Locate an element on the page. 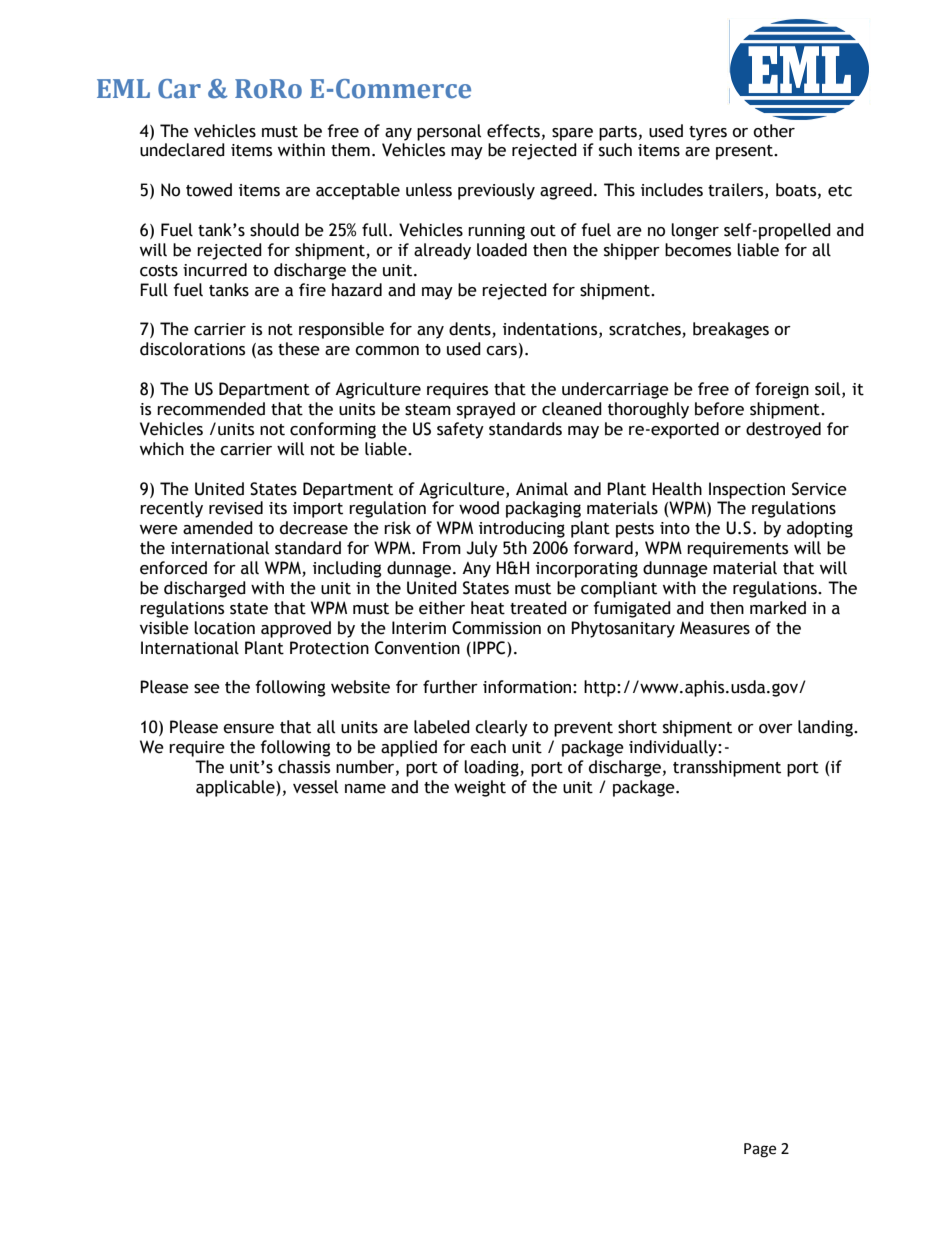 Image resolution: width=952 pixels, height=1233 pixels. over is located at coordinates (776, 729).
